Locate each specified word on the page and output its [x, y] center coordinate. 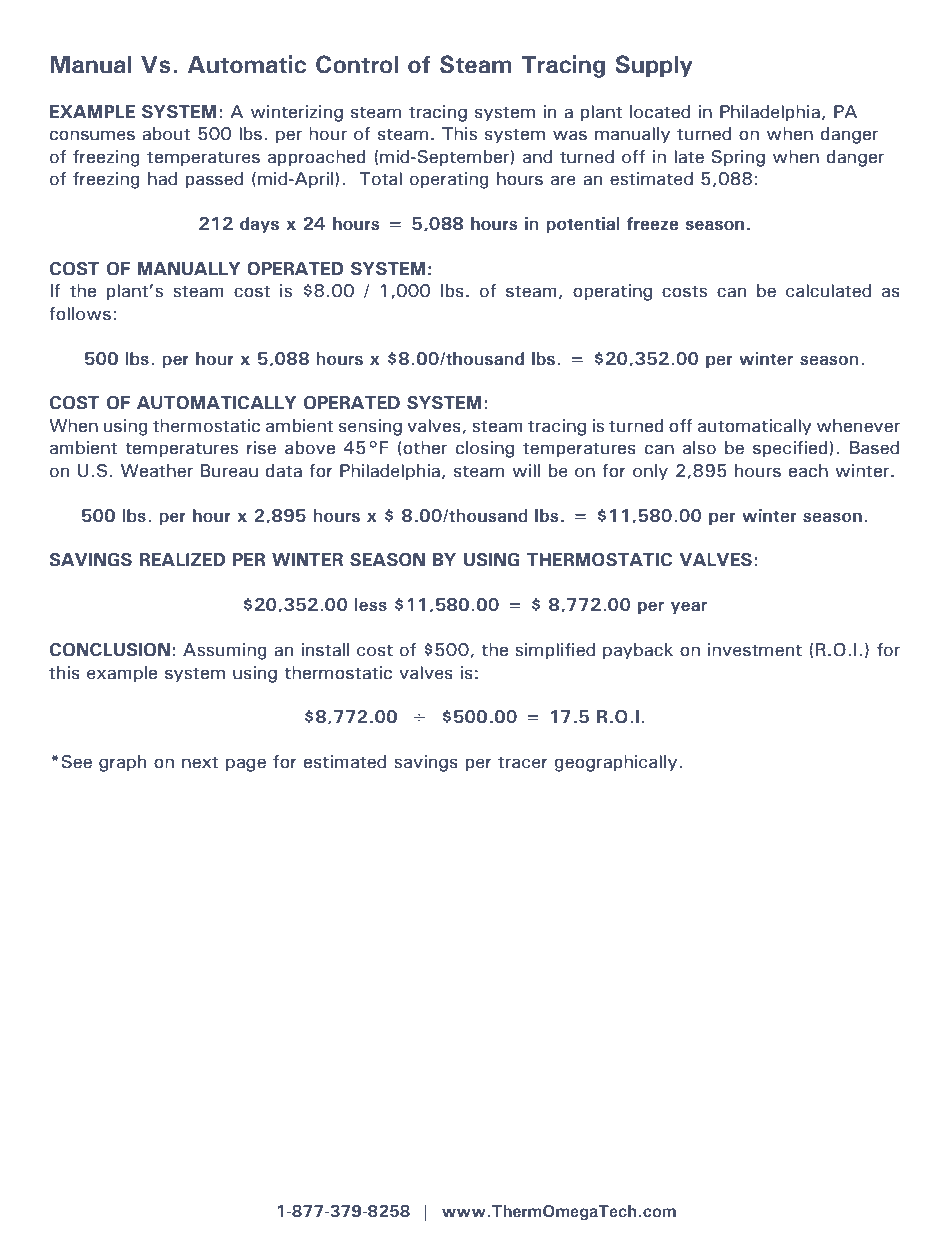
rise [261, 448]
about [166, 134]
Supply [654, 66]
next [200, 763]
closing [485, 449]
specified [790, 449]
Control [357, 64]
